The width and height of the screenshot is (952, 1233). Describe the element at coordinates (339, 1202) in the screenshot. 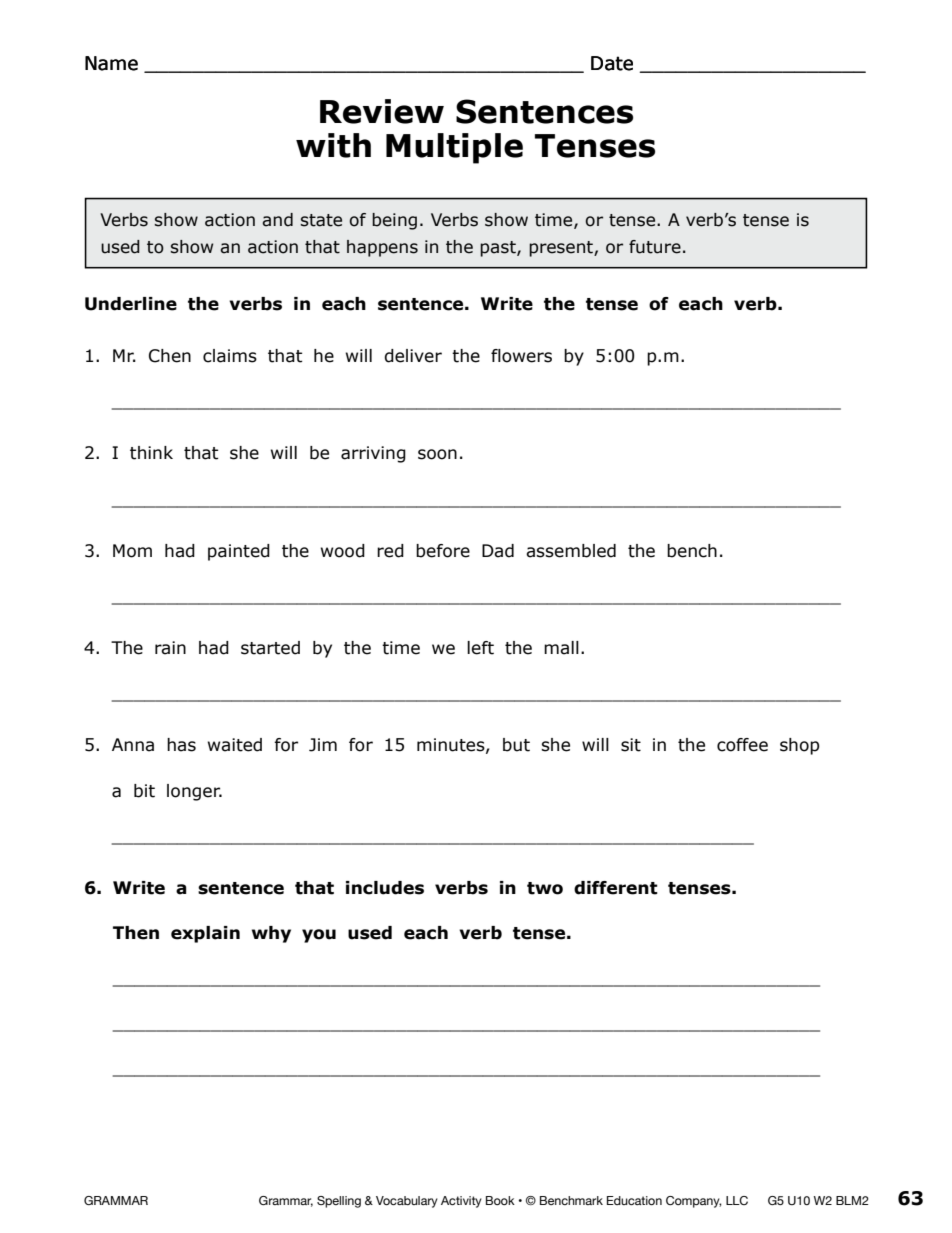

I see `Spelling` at that location.
